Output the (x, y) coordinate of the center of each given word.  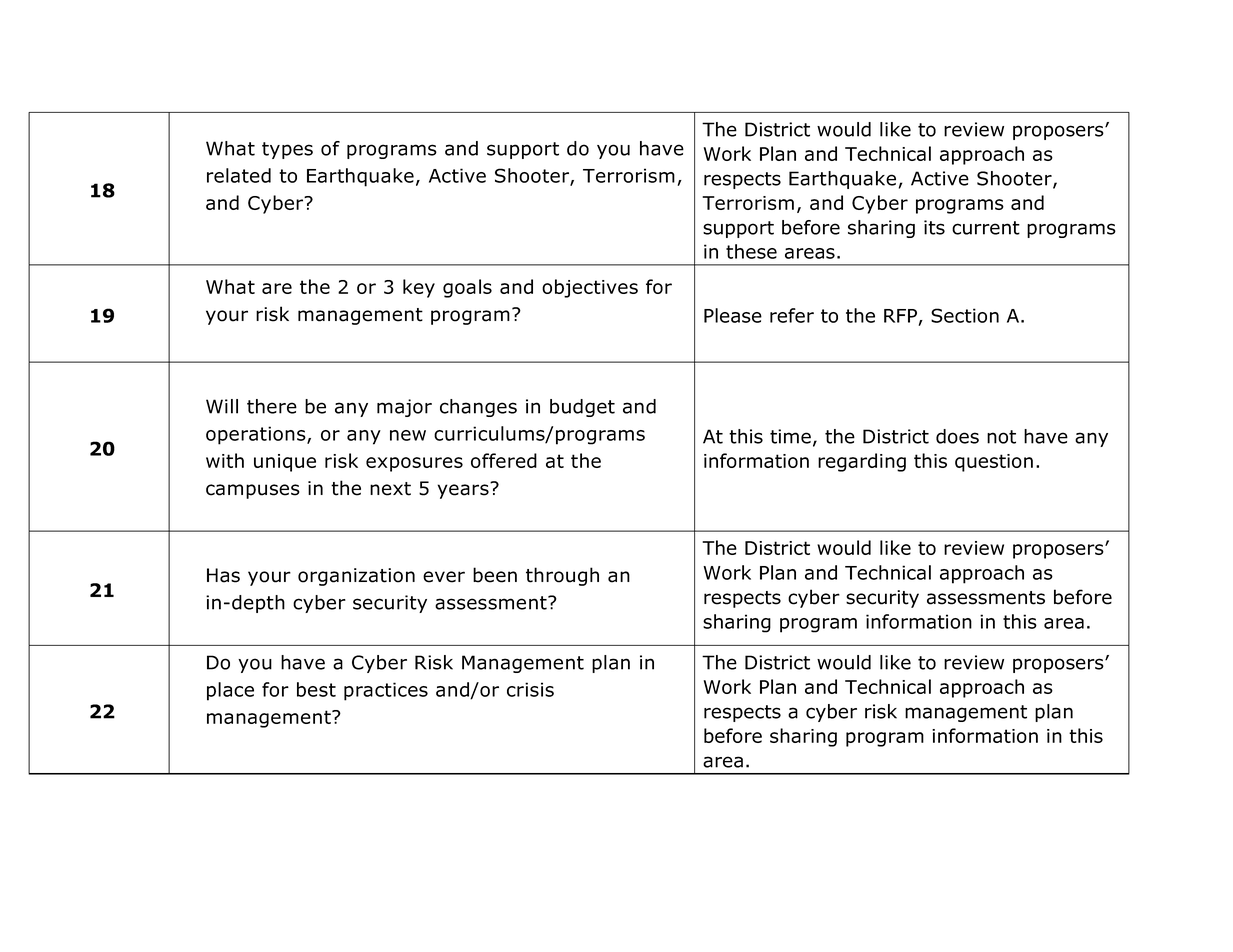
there (272, 406)
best (316, 689)
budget (582, 408)
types (287, 150)
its (934, 227)
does (957, 436)
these (751, 251)
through (562, 576)
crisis (530, 689)
